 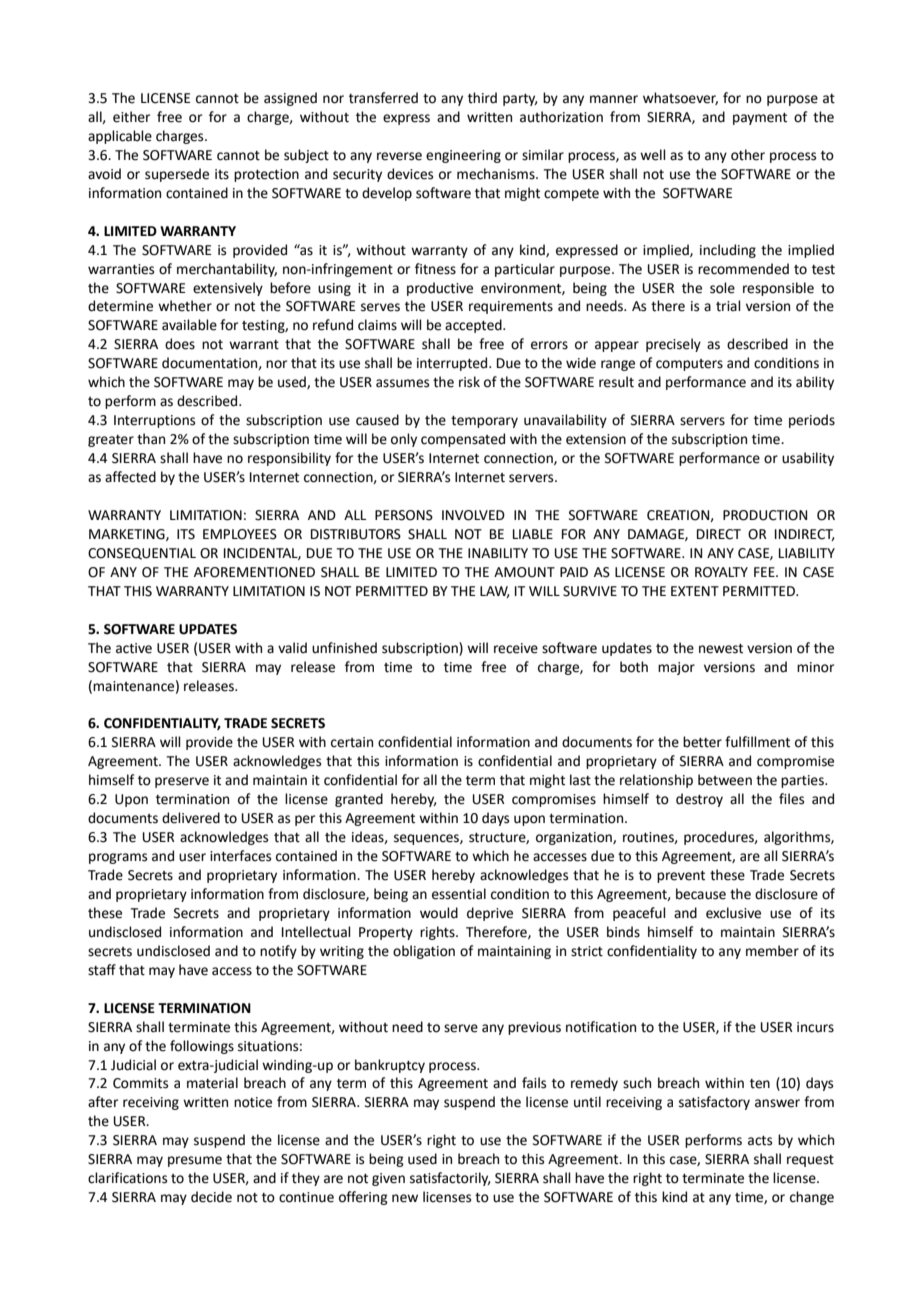 I want to click on presume, so click(x=195, y=1161).
